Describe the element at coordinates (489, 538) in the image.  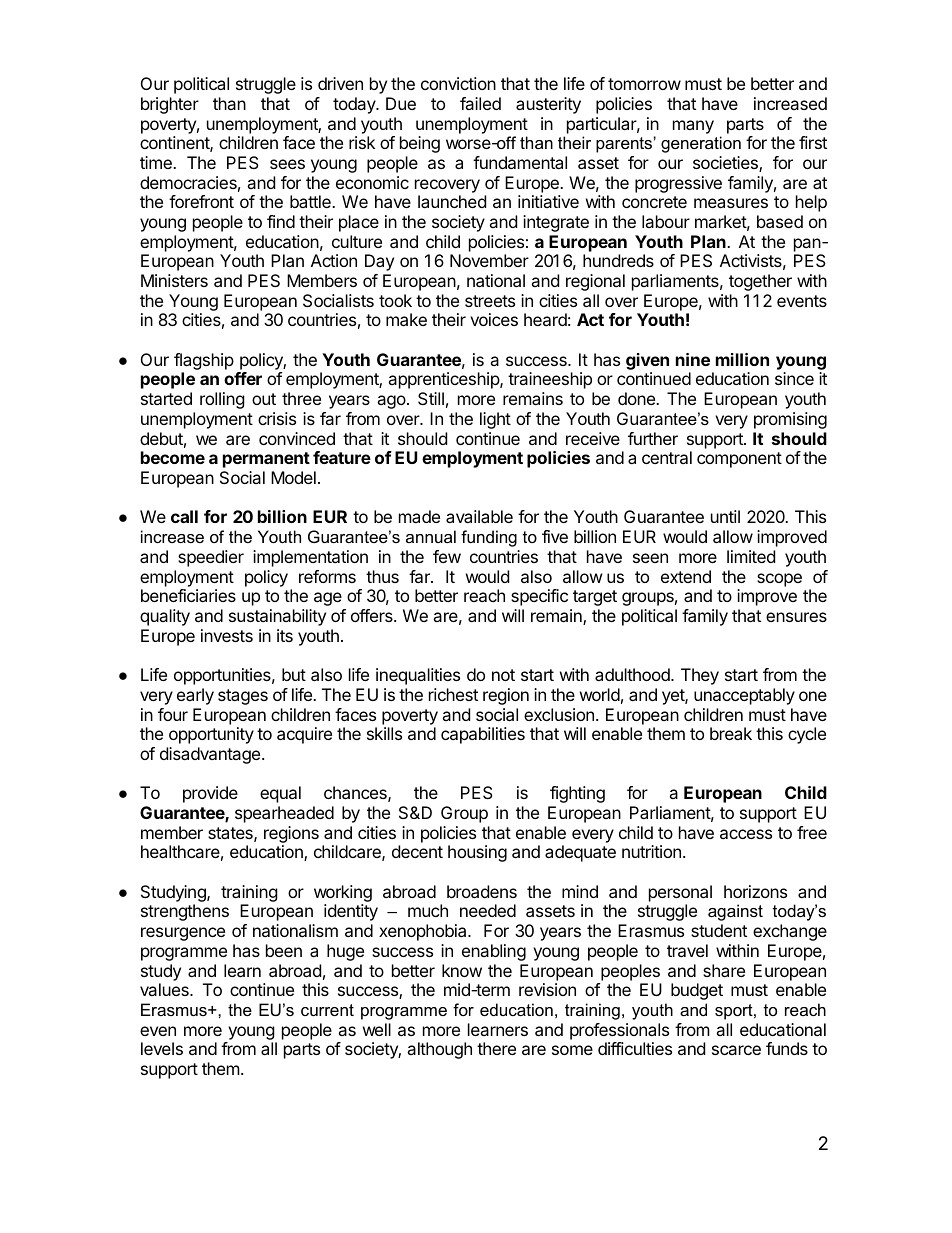
I see `funding` at that location.
